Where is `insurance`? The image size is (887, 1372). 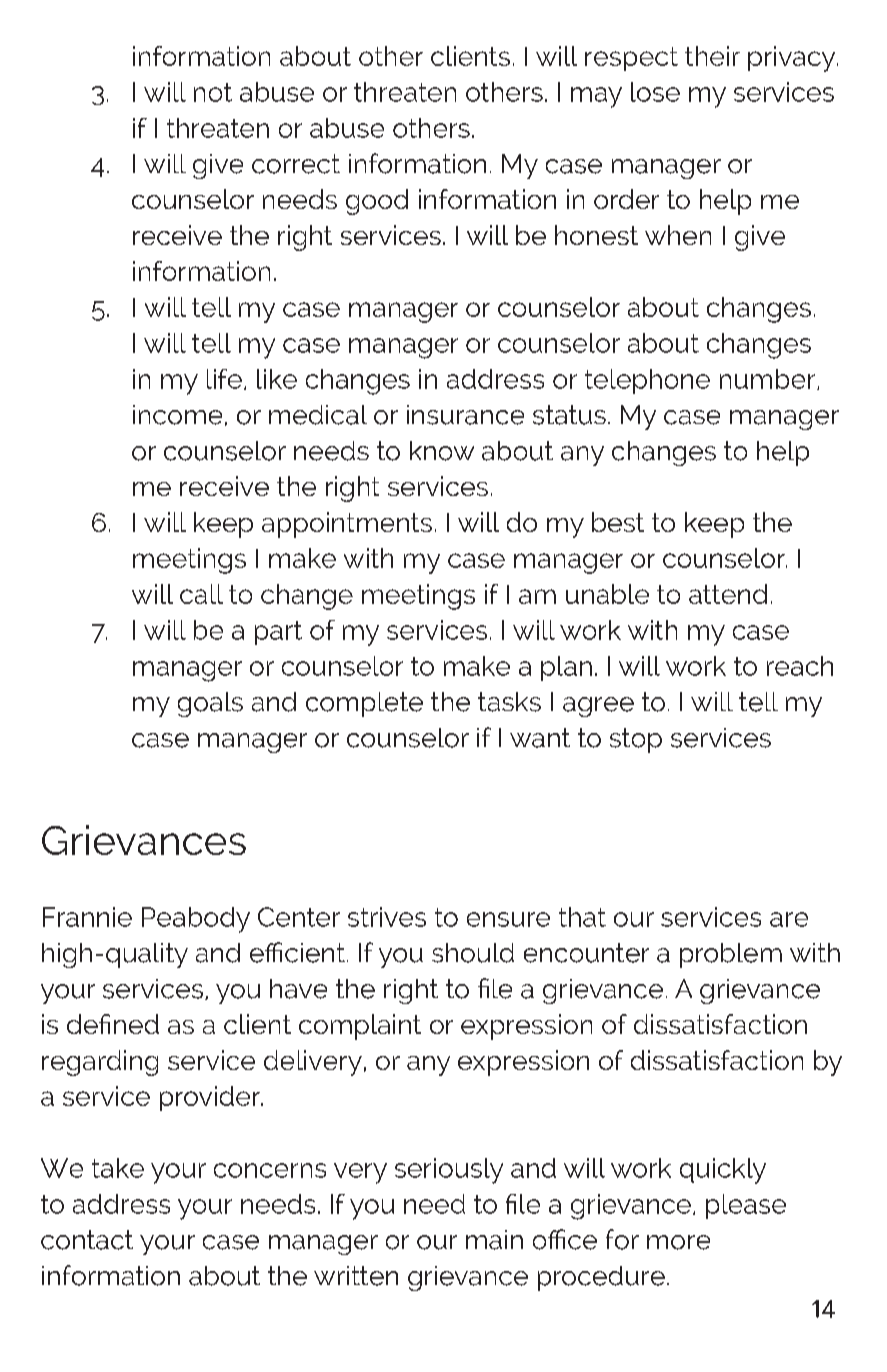
insurance is located at coordinates (465, 415).
